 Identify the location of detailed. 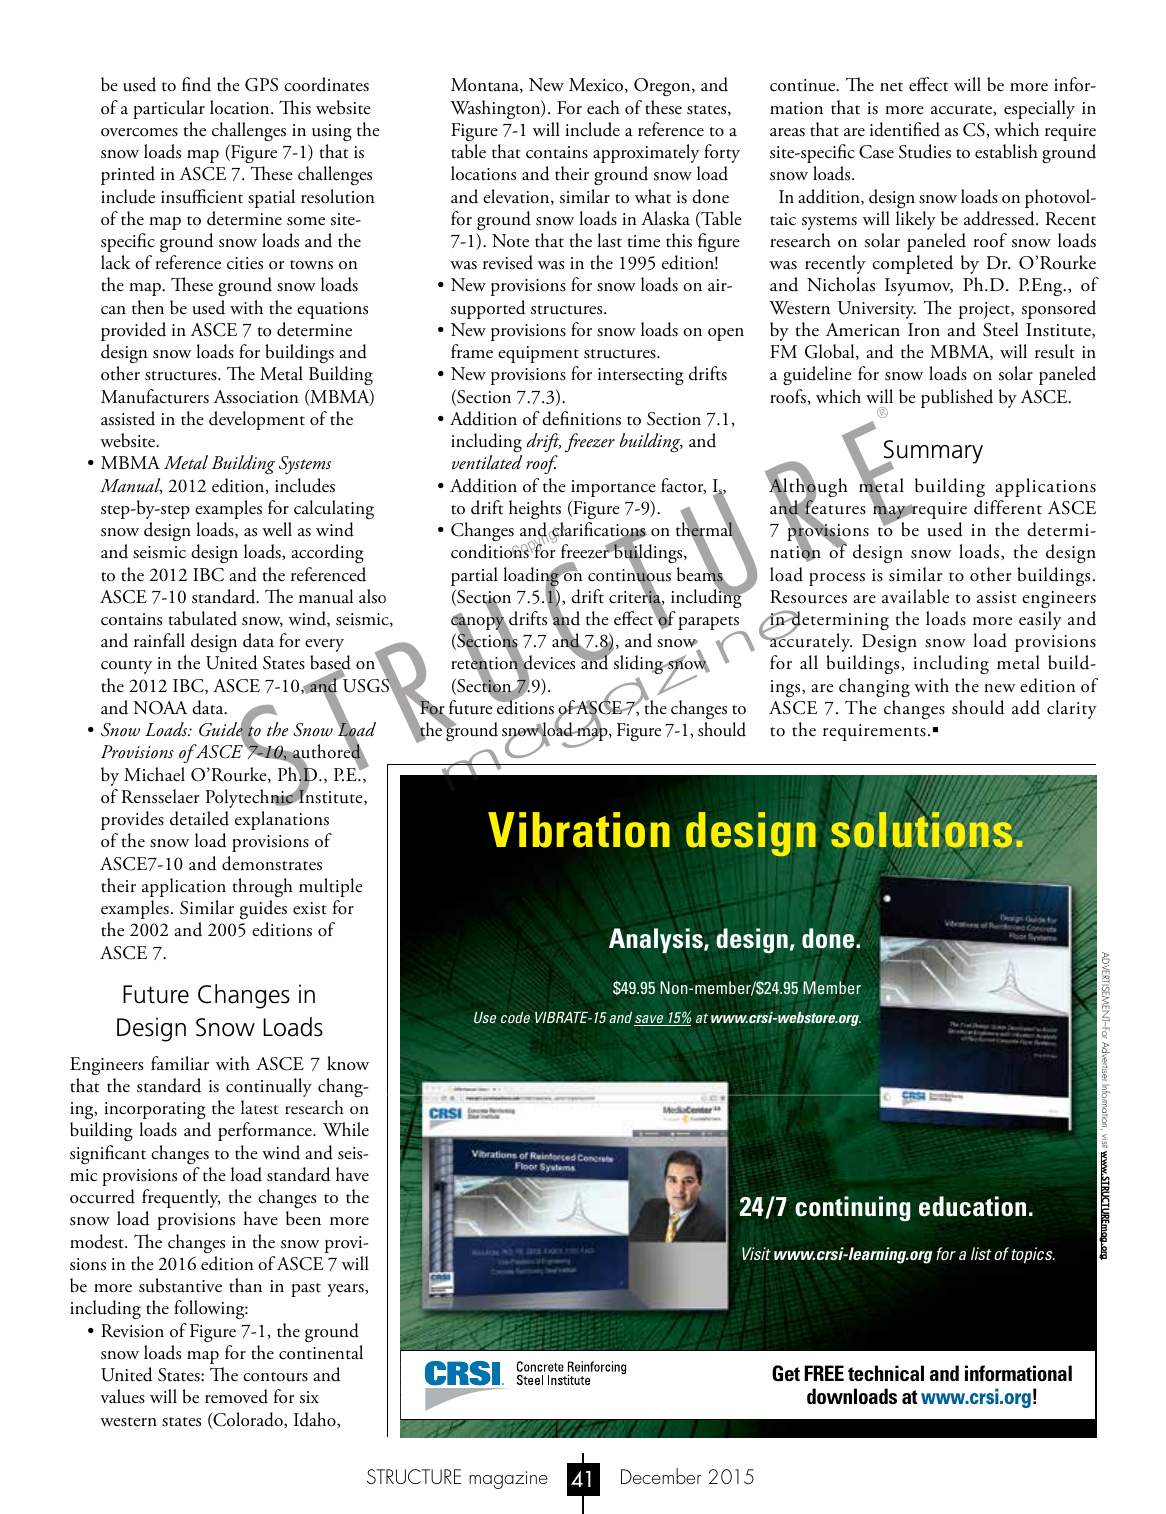
(199, 818).
